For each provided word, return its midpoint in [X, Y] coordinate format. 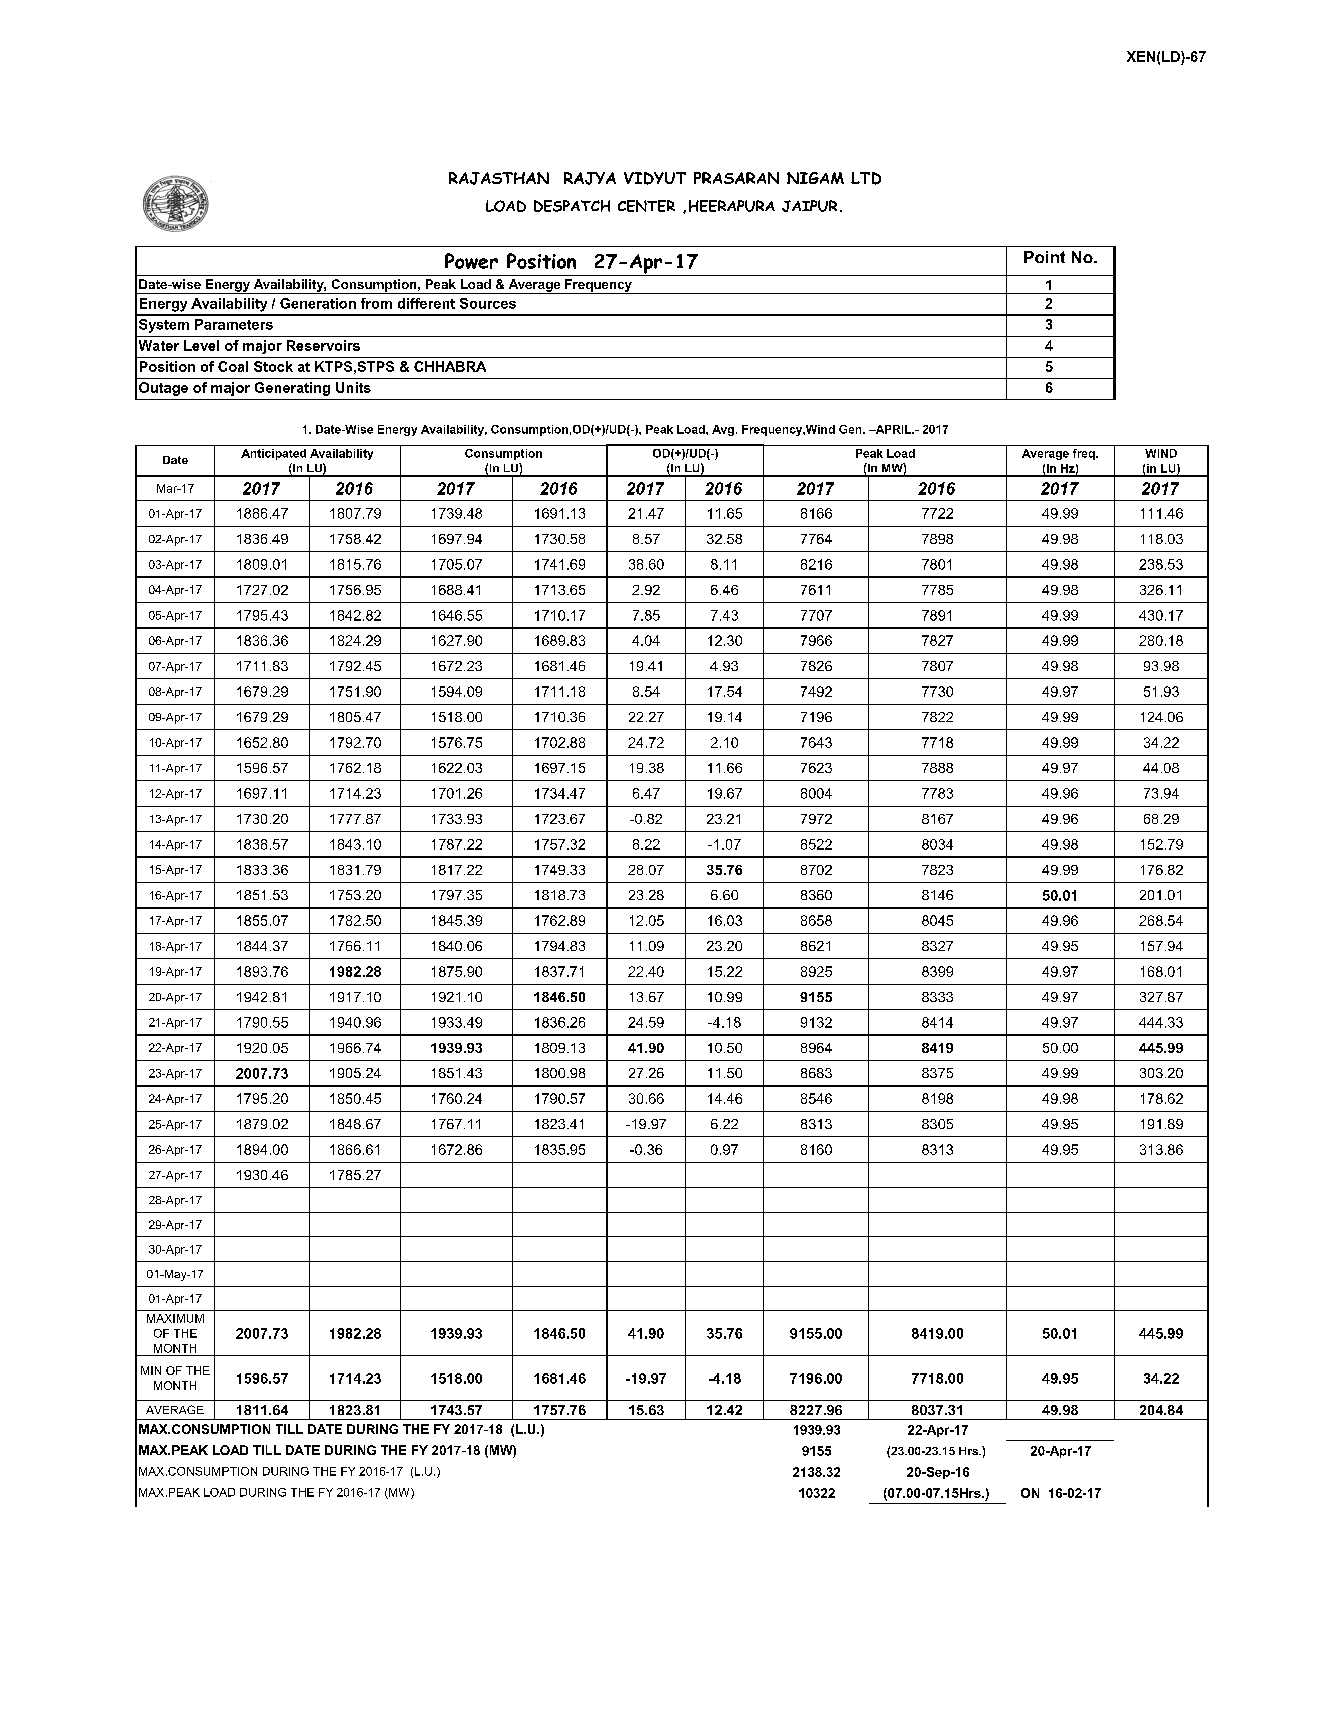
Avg [723, 430]
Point [1044, 257]
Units [353, 387]
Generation [318, 303]
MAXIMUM [175, 1318]
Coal [233, 366]
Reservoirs [323, 345]
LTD [866, 178]
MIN [151, 1370]
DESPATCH [572, 206]
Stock [273, 366]
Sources [488, 303]
